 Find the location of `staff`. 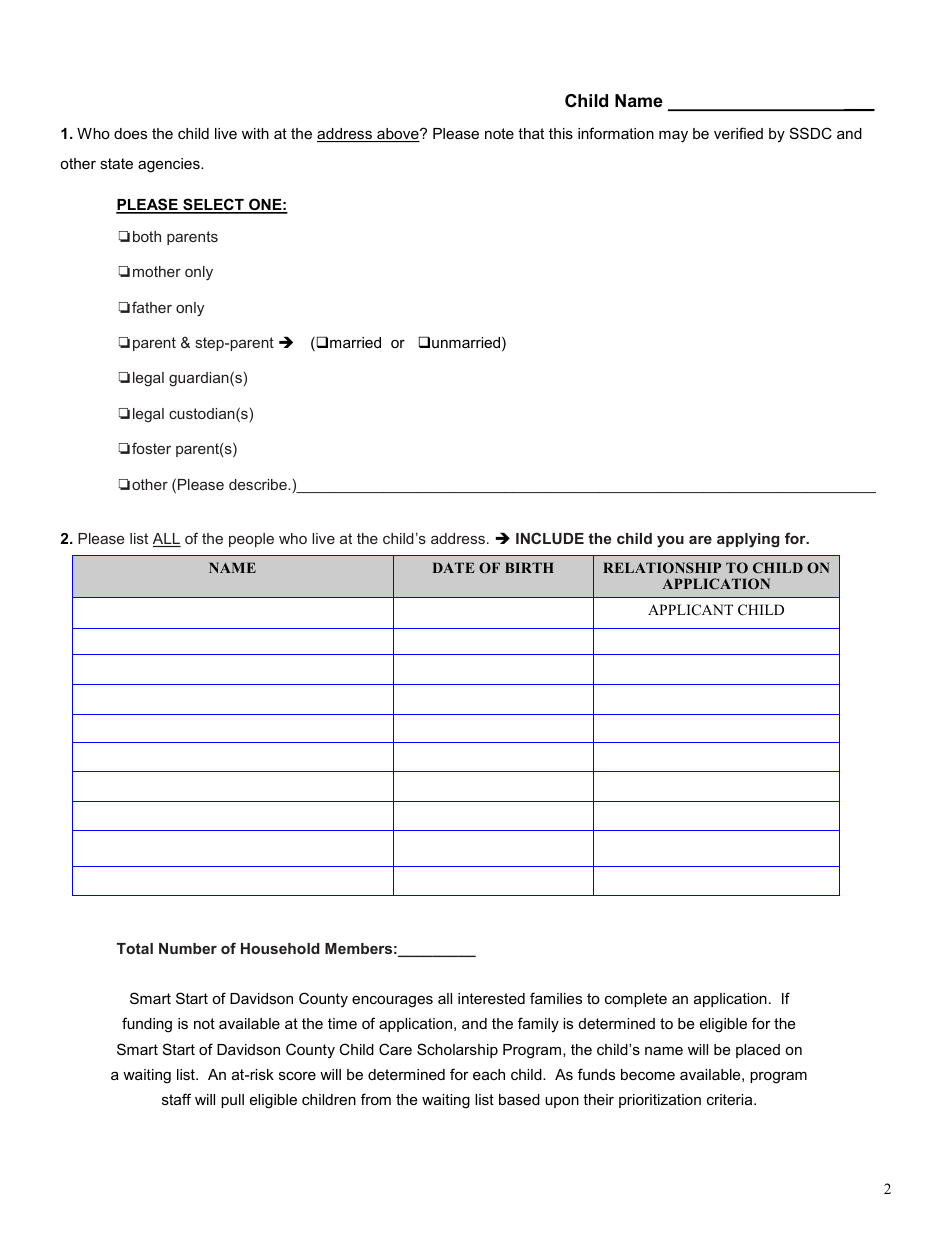

staff is located at coordinates (176, 1099).
